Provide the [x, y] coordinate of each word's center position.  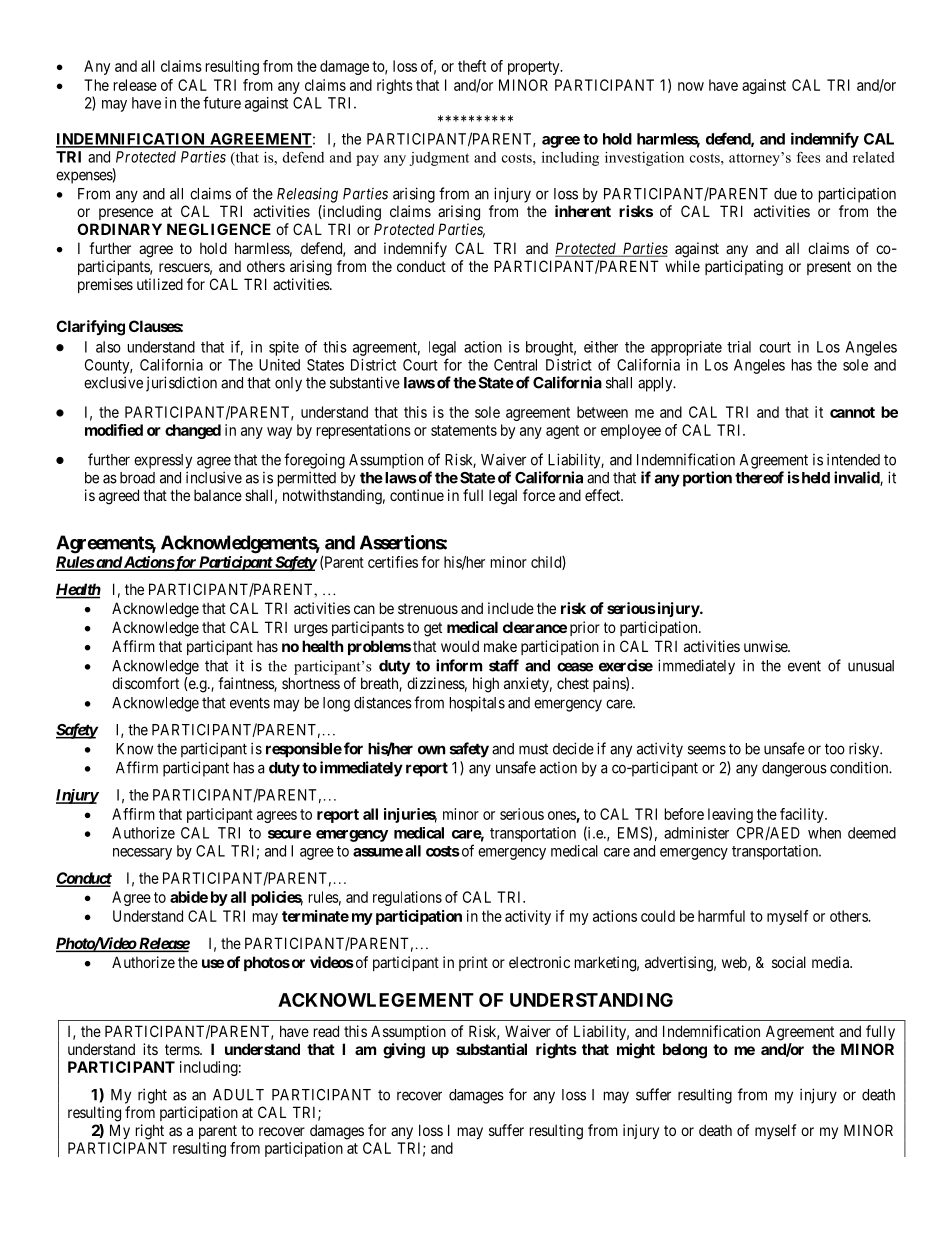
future [222, 102]
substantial [491, 1049]
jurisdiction [181, 384]
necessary [142, 854]
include [511, 608]
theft [472, 66]
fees [808, 157]
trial [739, 347]
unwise [766, 646]
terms [183, 1049]
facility [803, 815]
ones [562, 815]
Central [515, 365]
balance [218, 495]
